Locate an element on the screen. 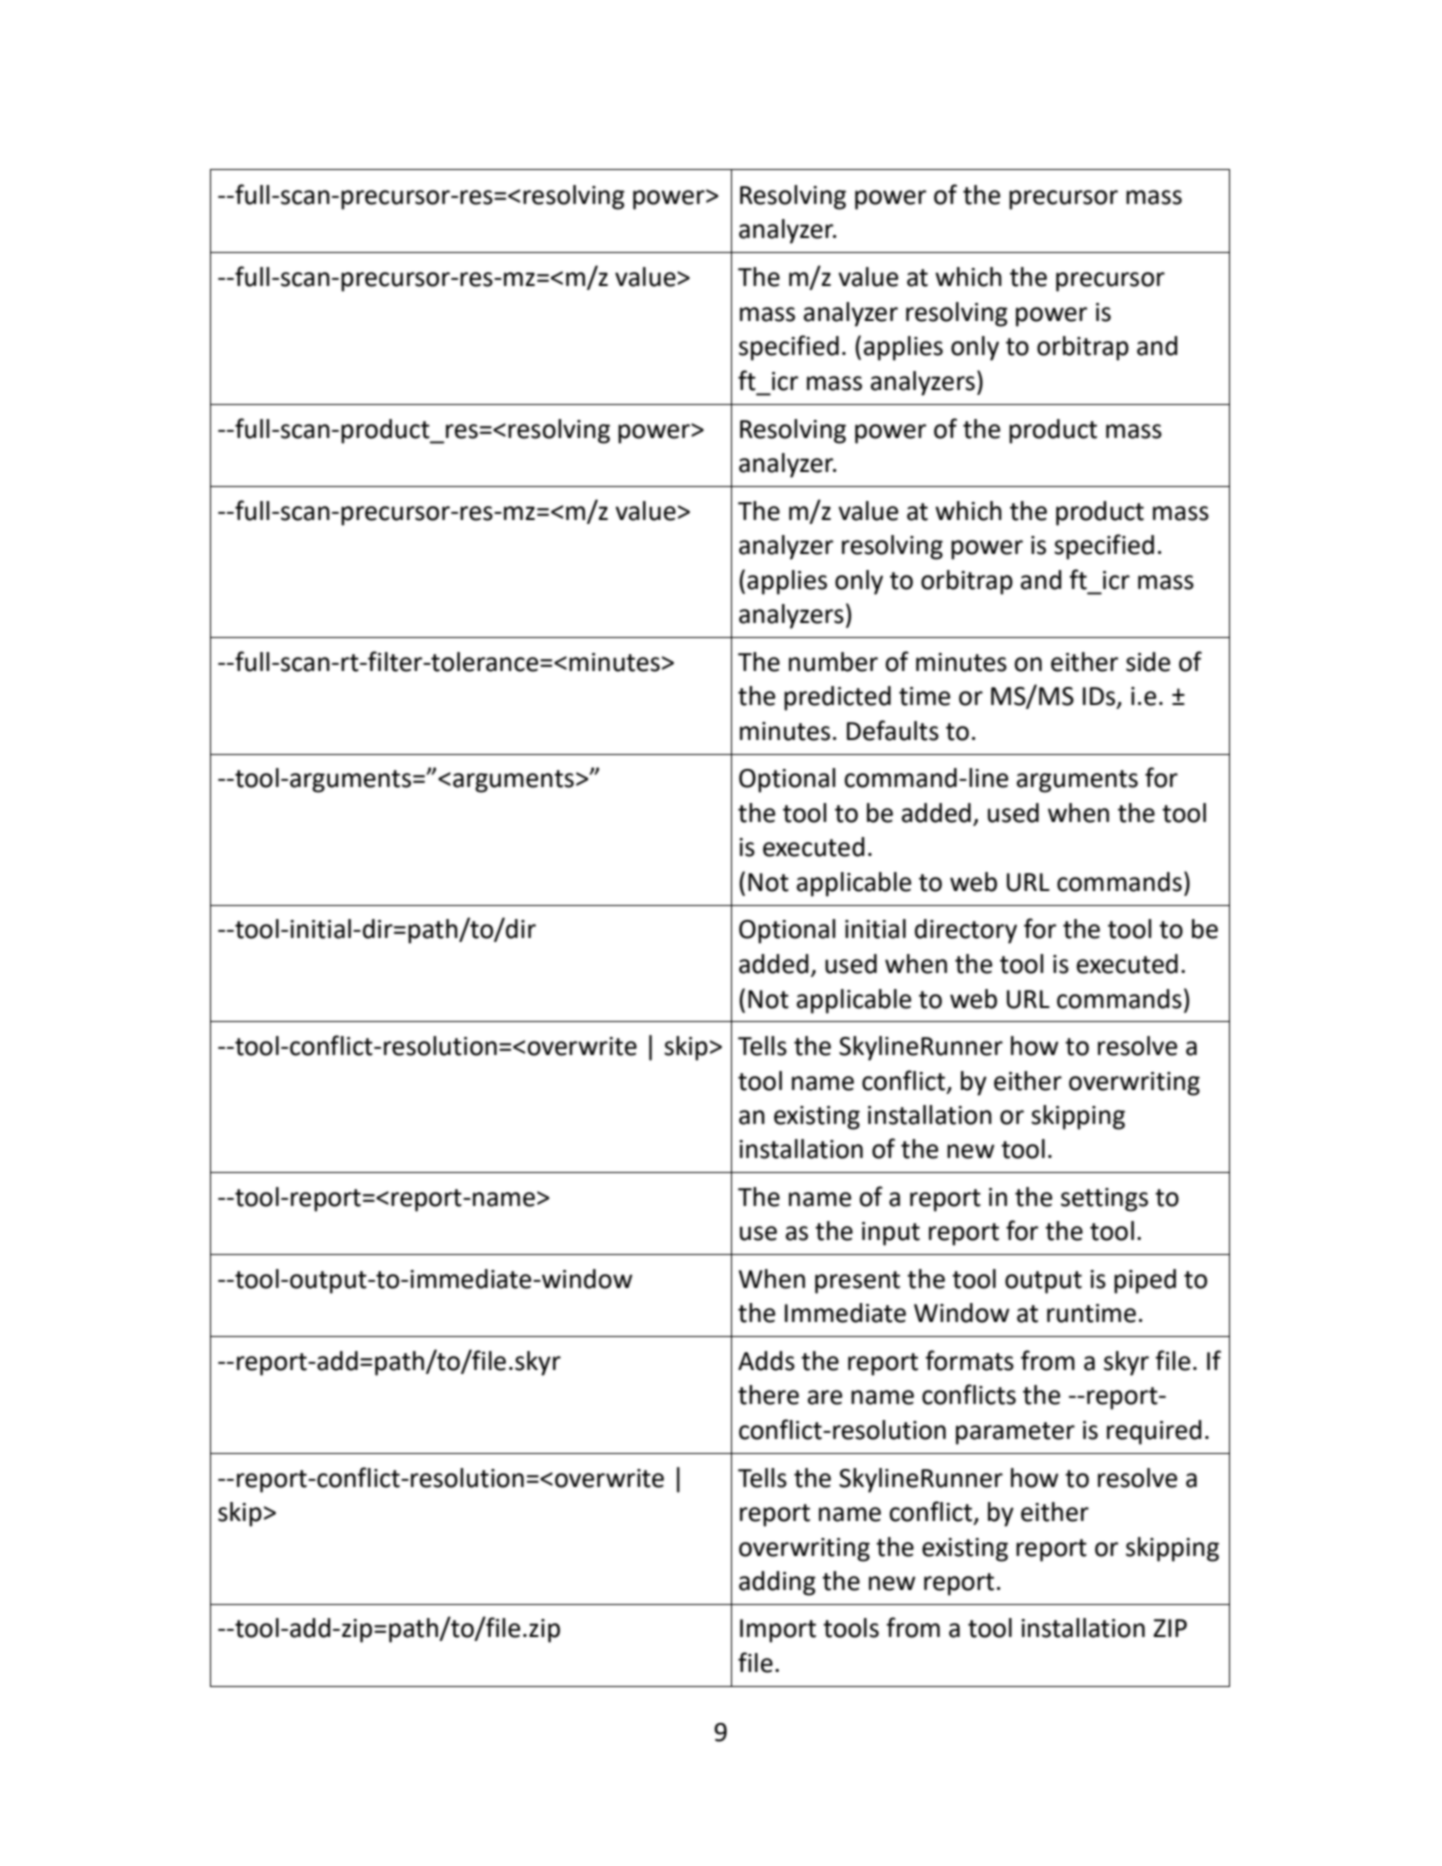 The height and width of the screenshot is (1866, 1442). adding is located at coordinates (777, 1583).
